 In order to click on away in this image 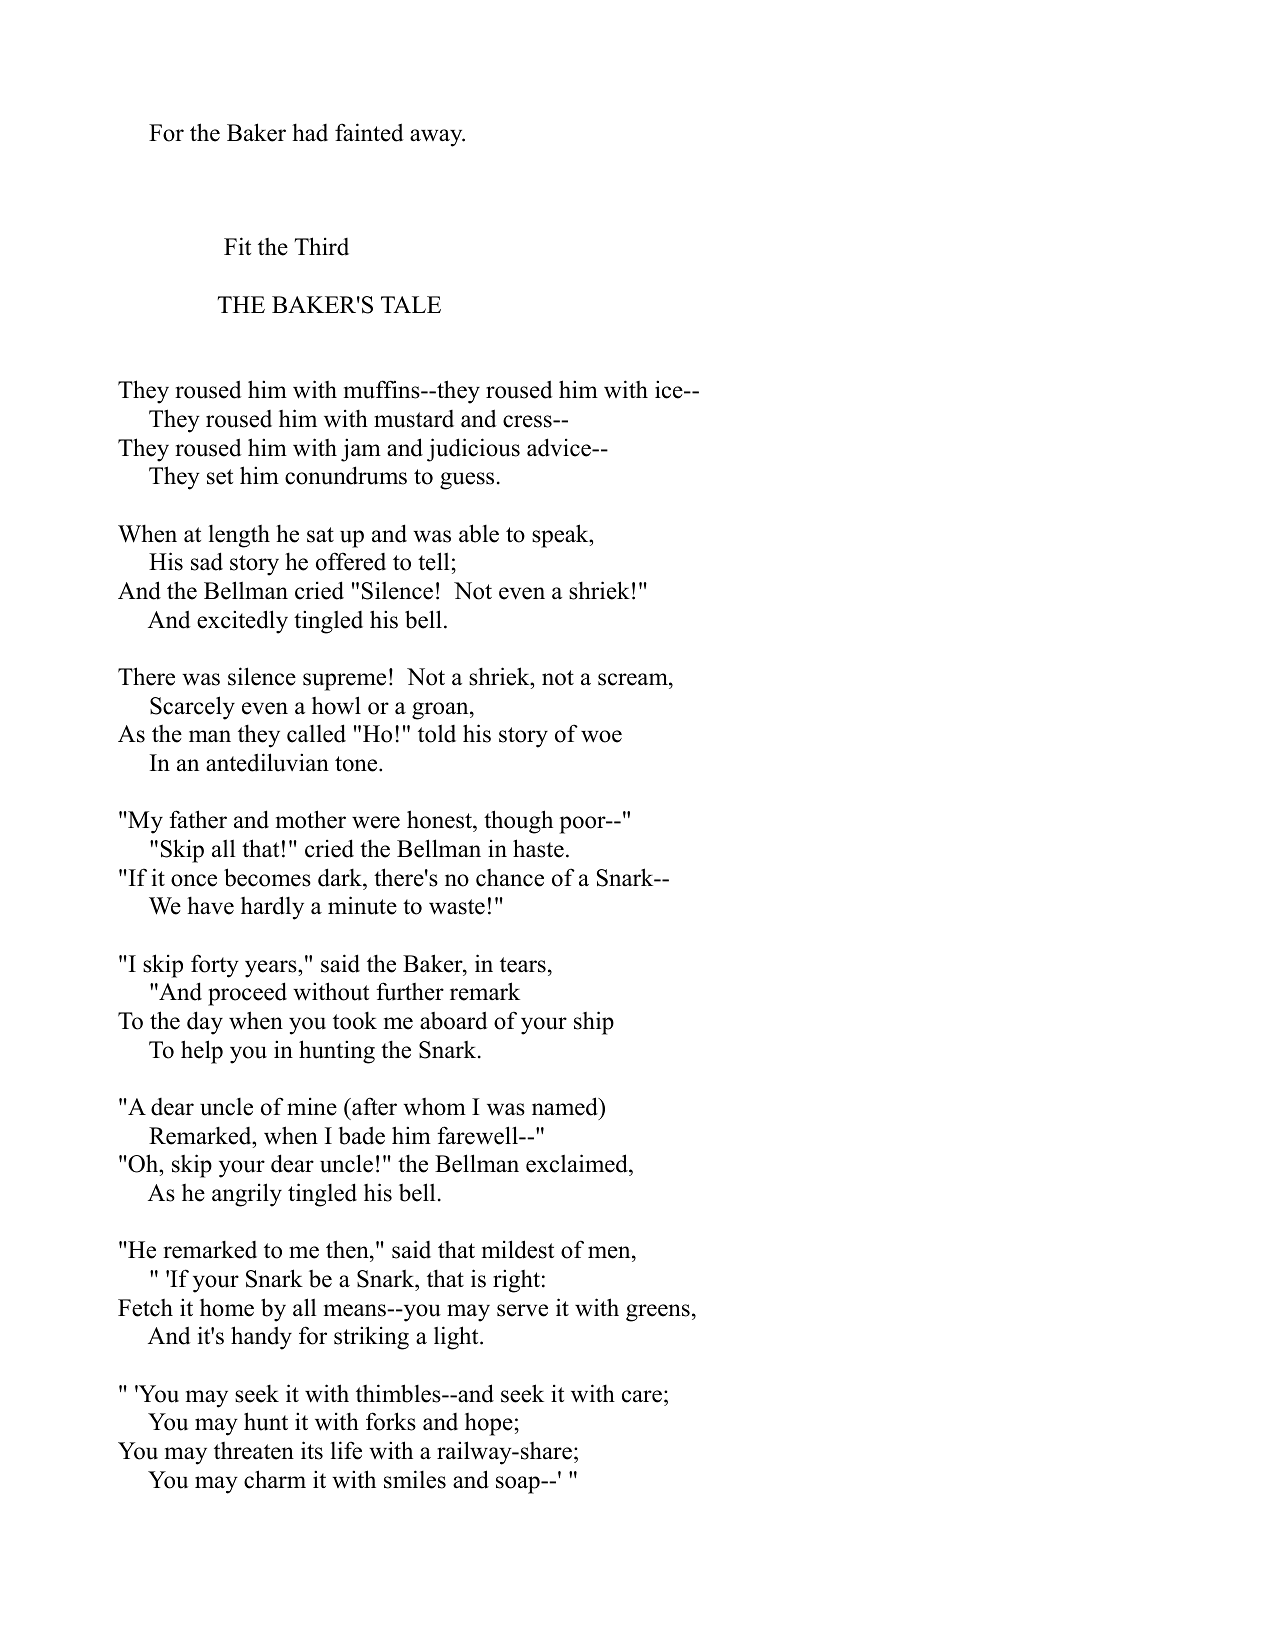, I will do `click(437, 138)`.
